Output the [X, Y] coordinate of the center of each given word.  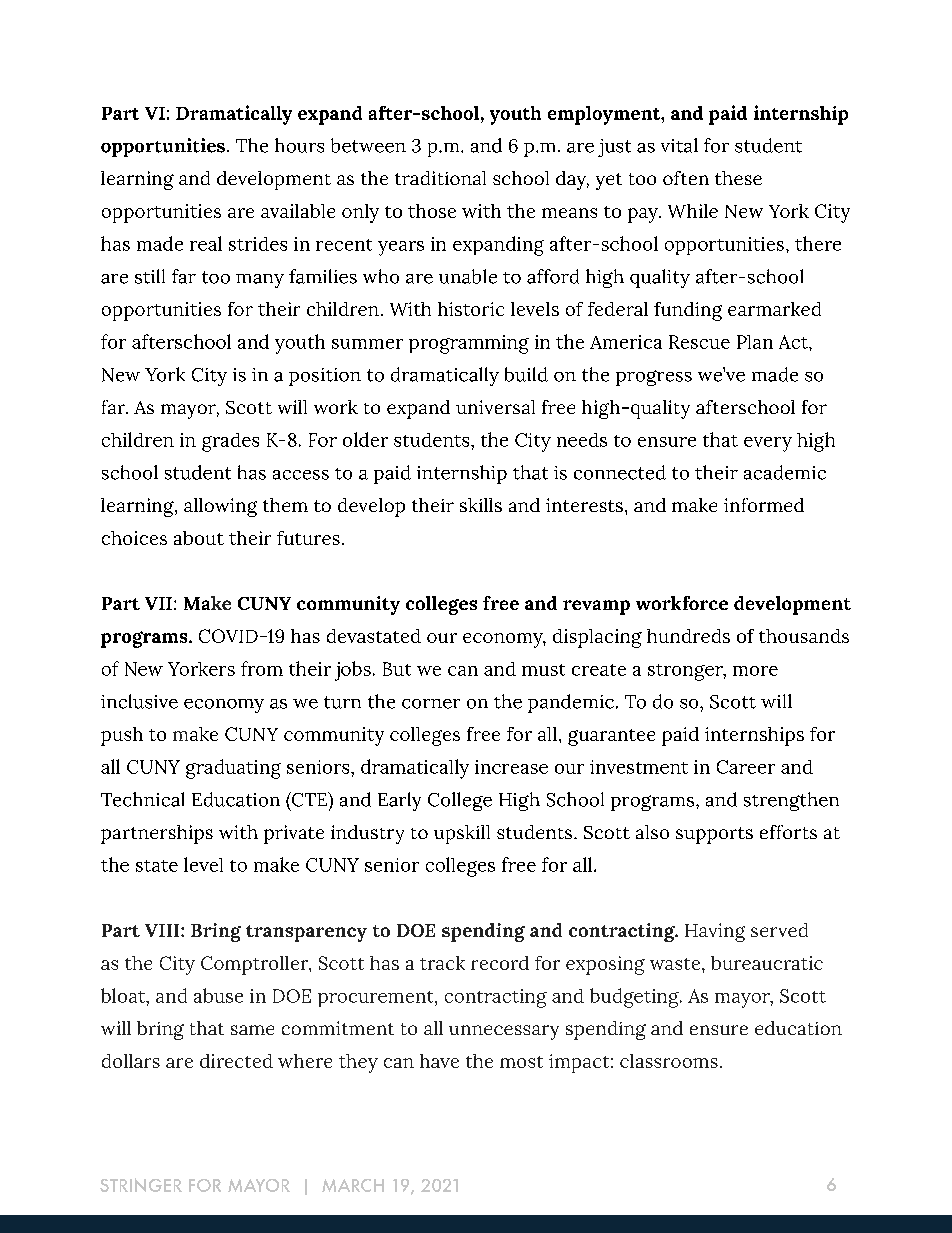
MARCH [353, 1185]
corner [431, 704]
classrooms [669, 1061]
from [262, 668]
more [755, 671]
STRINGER [141, 1185]
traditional [440, 178]
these [738, 178]
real [206, 243]
